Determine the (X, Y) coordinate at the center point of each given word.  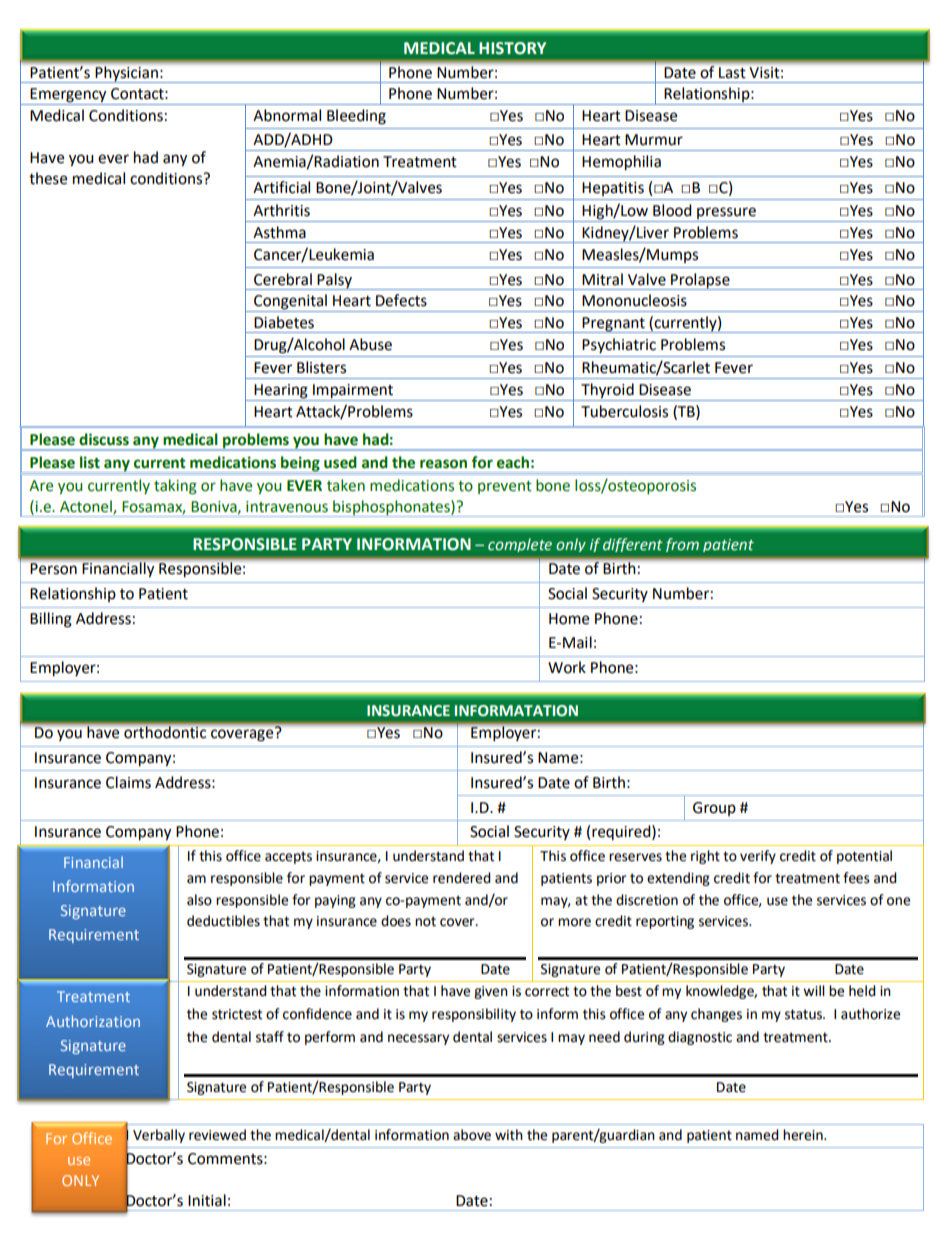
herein (804, 1135)
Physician (126, 74)
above (472, 1135)
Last (732, 72)
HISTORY (512, 48)
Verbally (159, 1136)
